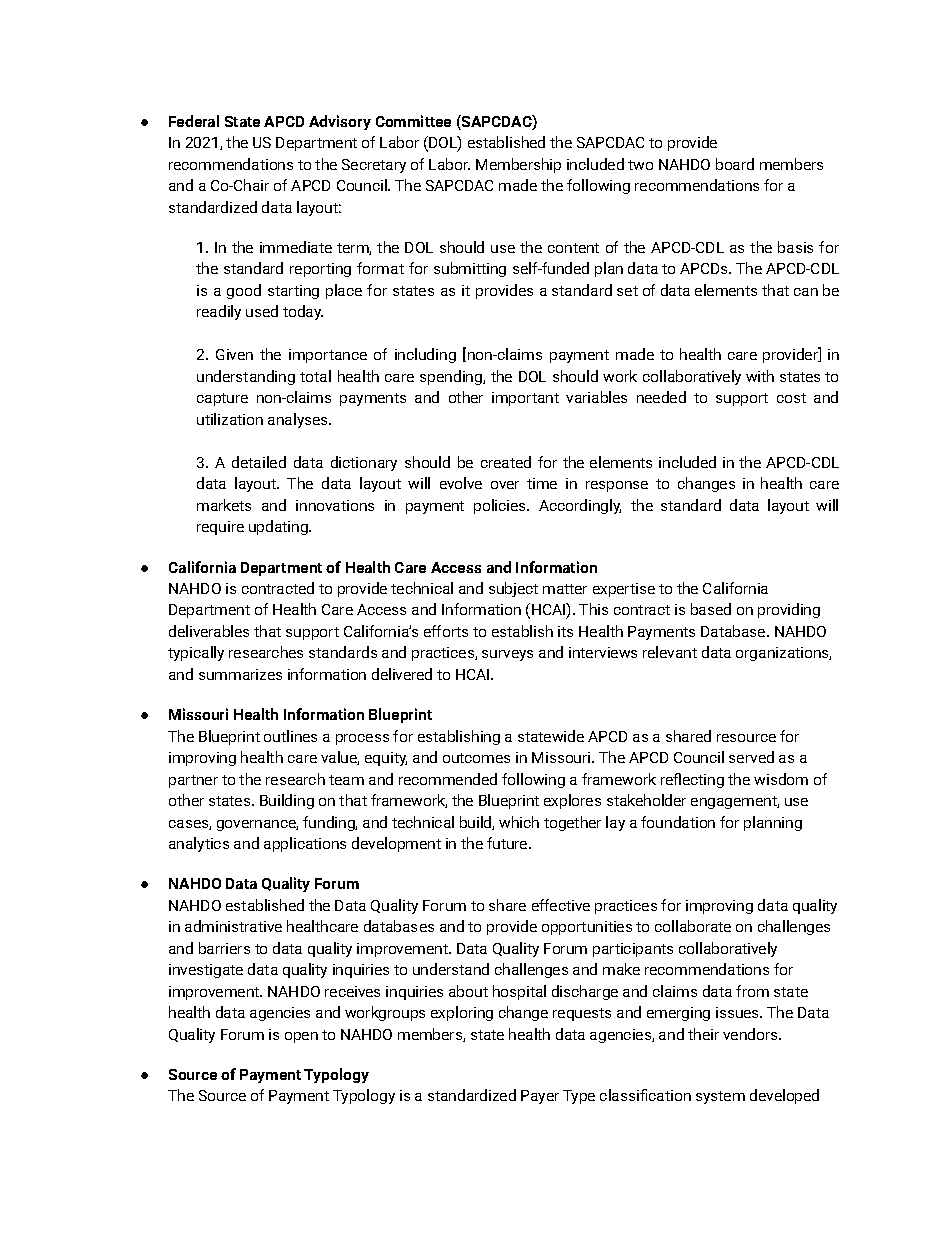 The width and height of the document is (952, 1233). Describe the element at coordinates (735, 164) in the document. I see `board` at that location.
